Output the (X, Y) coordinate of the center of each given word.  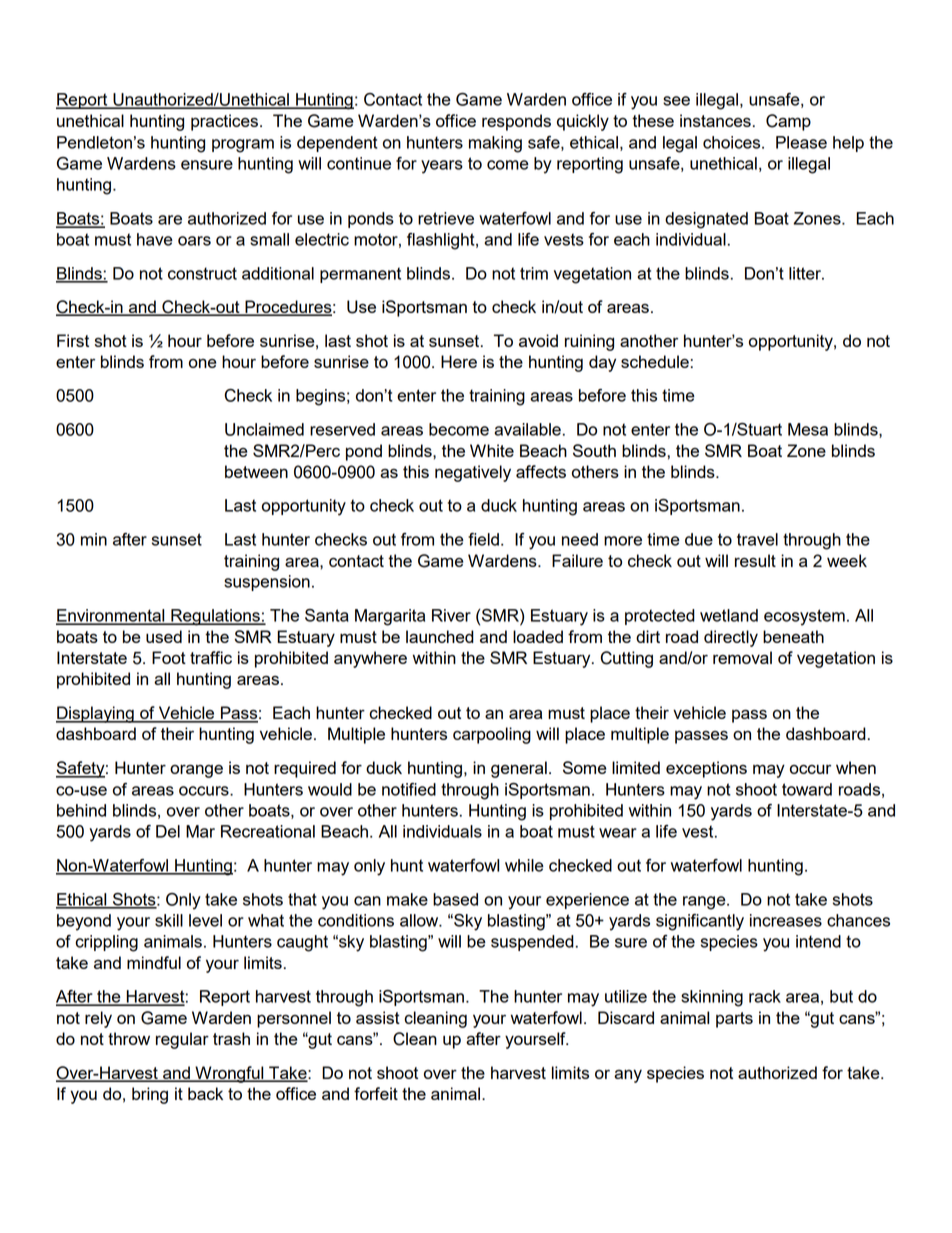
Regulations (215, 617)
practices (224, 122)
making (495, 144)
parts (734, 1020)
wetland (729, 615)
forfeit (376, 1093)
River (451, 615)
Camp (788, 122)
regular (182, 1040)
